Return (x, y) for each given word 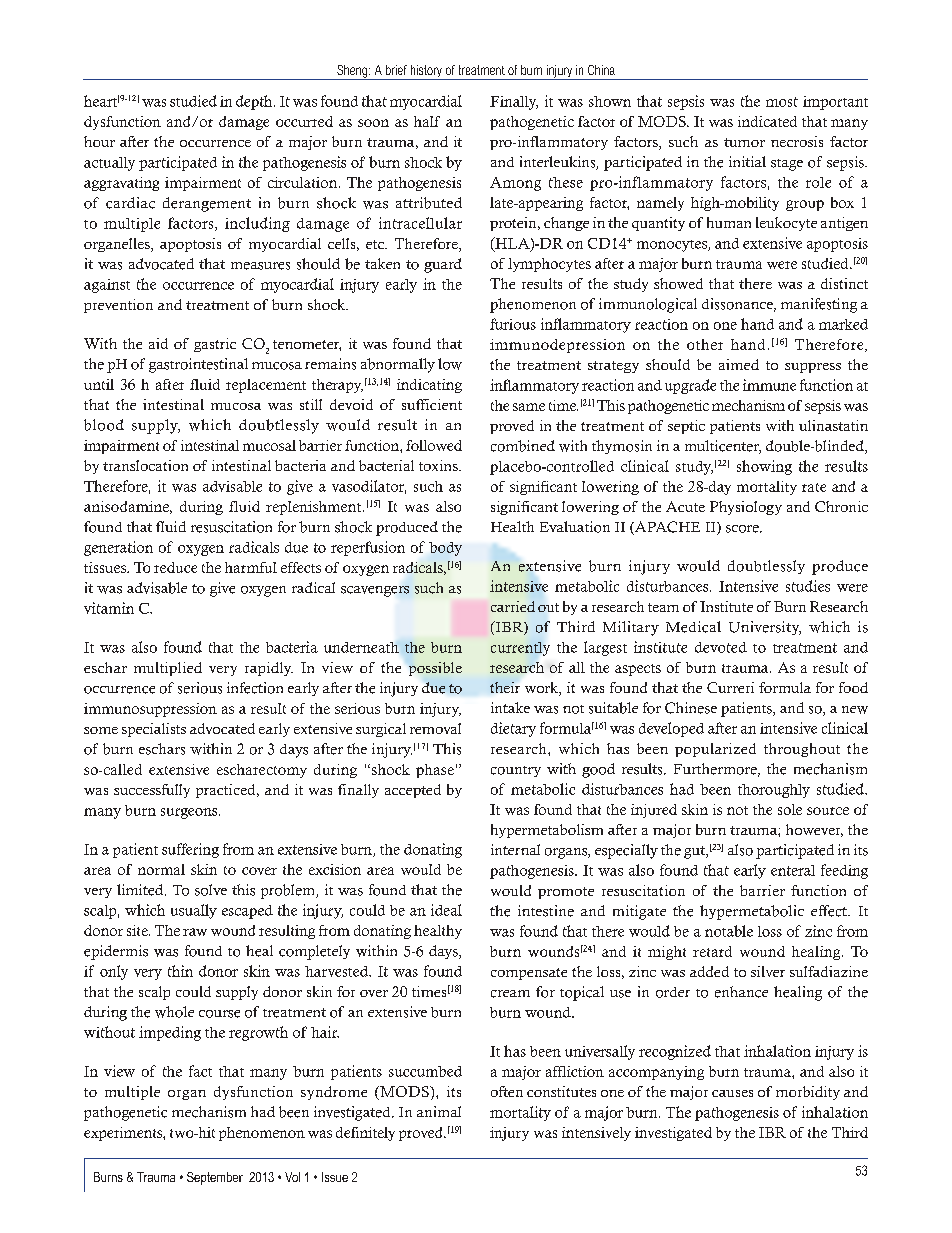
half (427, 121)
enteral (793, 870)
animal (439, 1111)
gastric (215, 345)
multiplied (168, 669)
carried (513, 606)
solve (211, 890)
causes (732, 1093)
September (215, 1178)
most (782, 102)
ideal (446, 910)
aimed (739, 364)
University (765, 628)
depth (255, 102)
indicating (429, 386)
